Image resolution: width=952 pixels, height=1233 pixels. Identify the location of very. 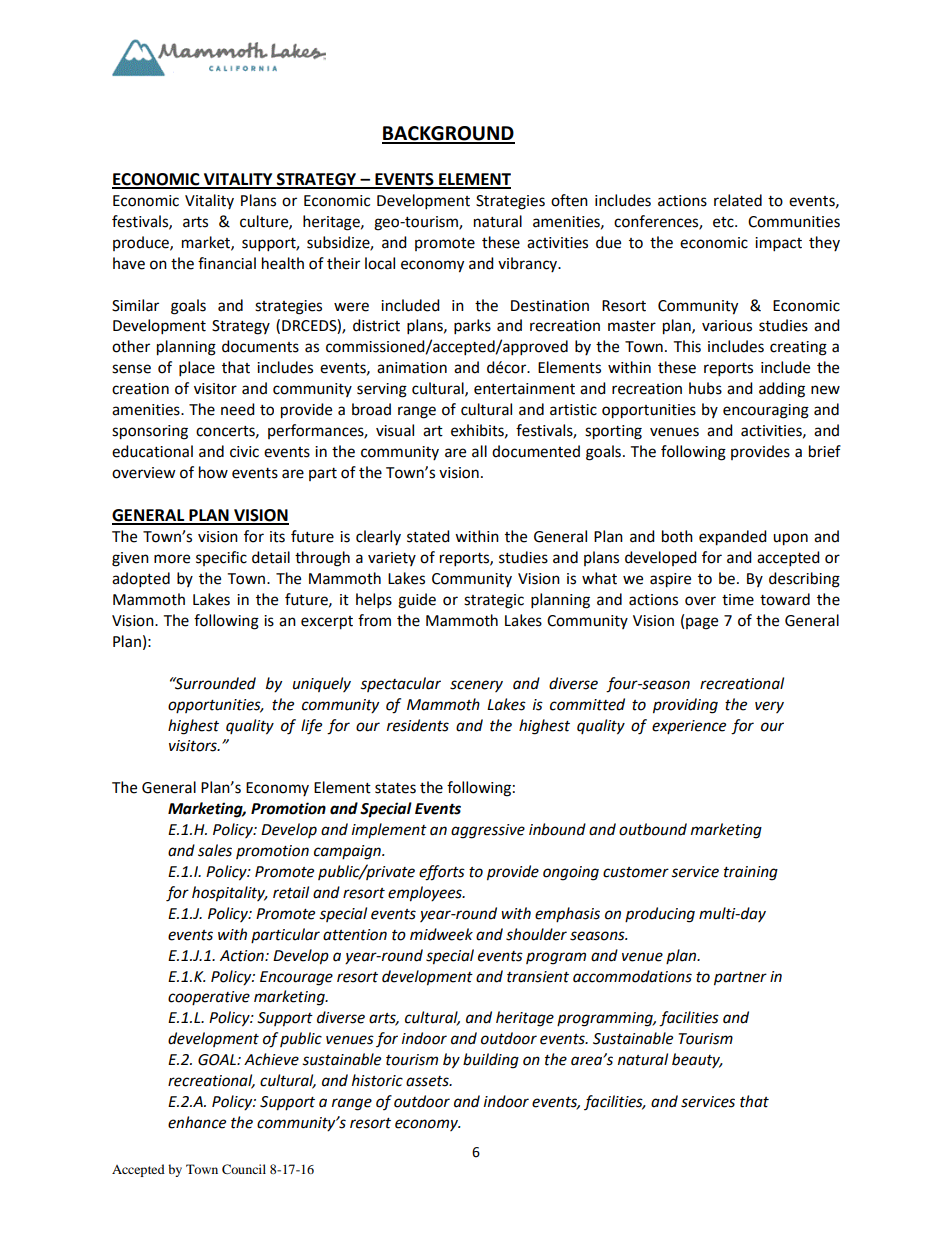
(769, 707).
